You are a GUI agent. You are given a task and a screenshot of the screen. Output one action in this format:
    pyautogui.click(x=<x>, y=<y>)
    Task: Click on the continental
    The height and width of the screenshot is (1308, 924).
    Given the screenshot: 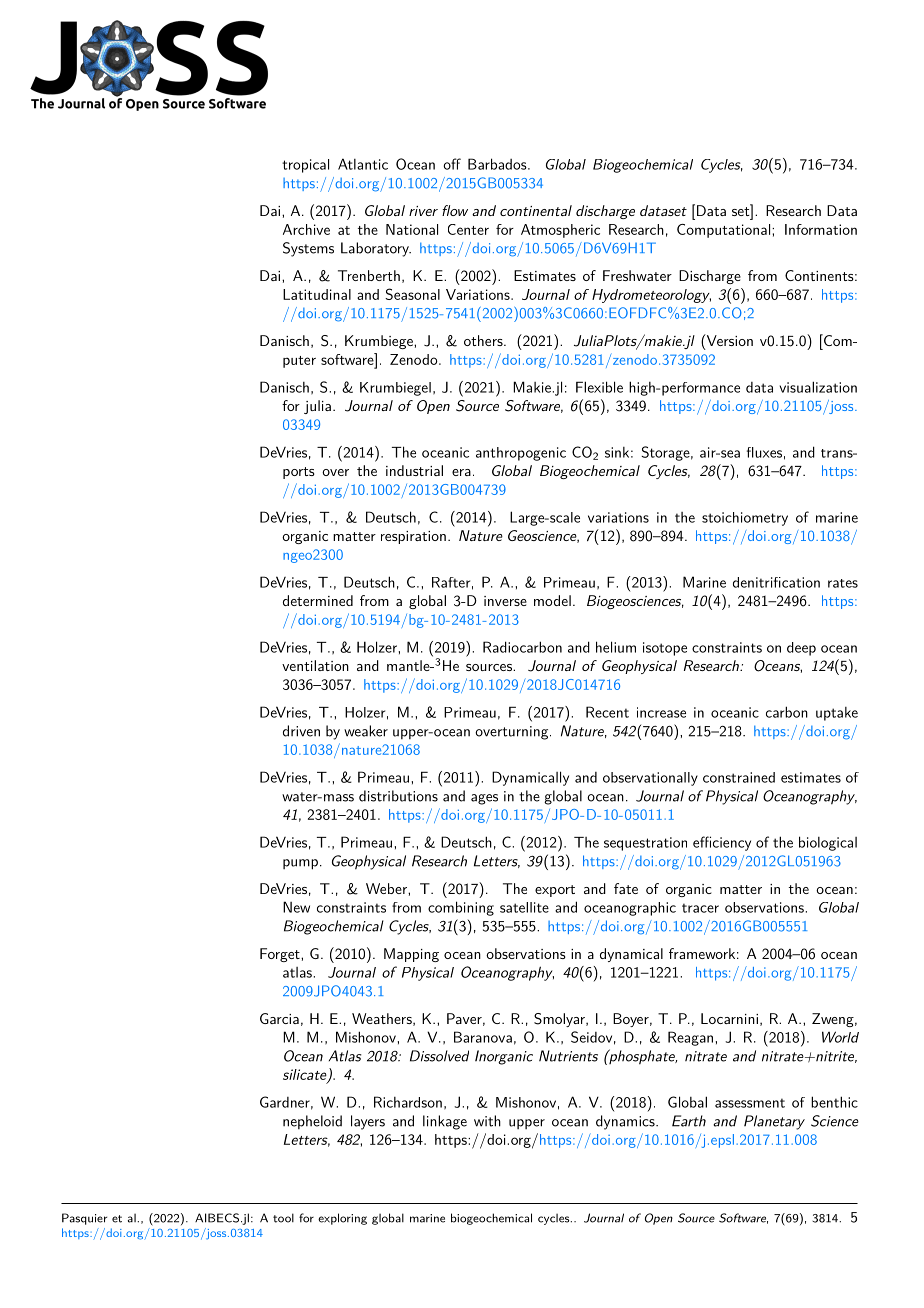 What is the action you would take?
    pyautogui.click(x=536, y=210)
